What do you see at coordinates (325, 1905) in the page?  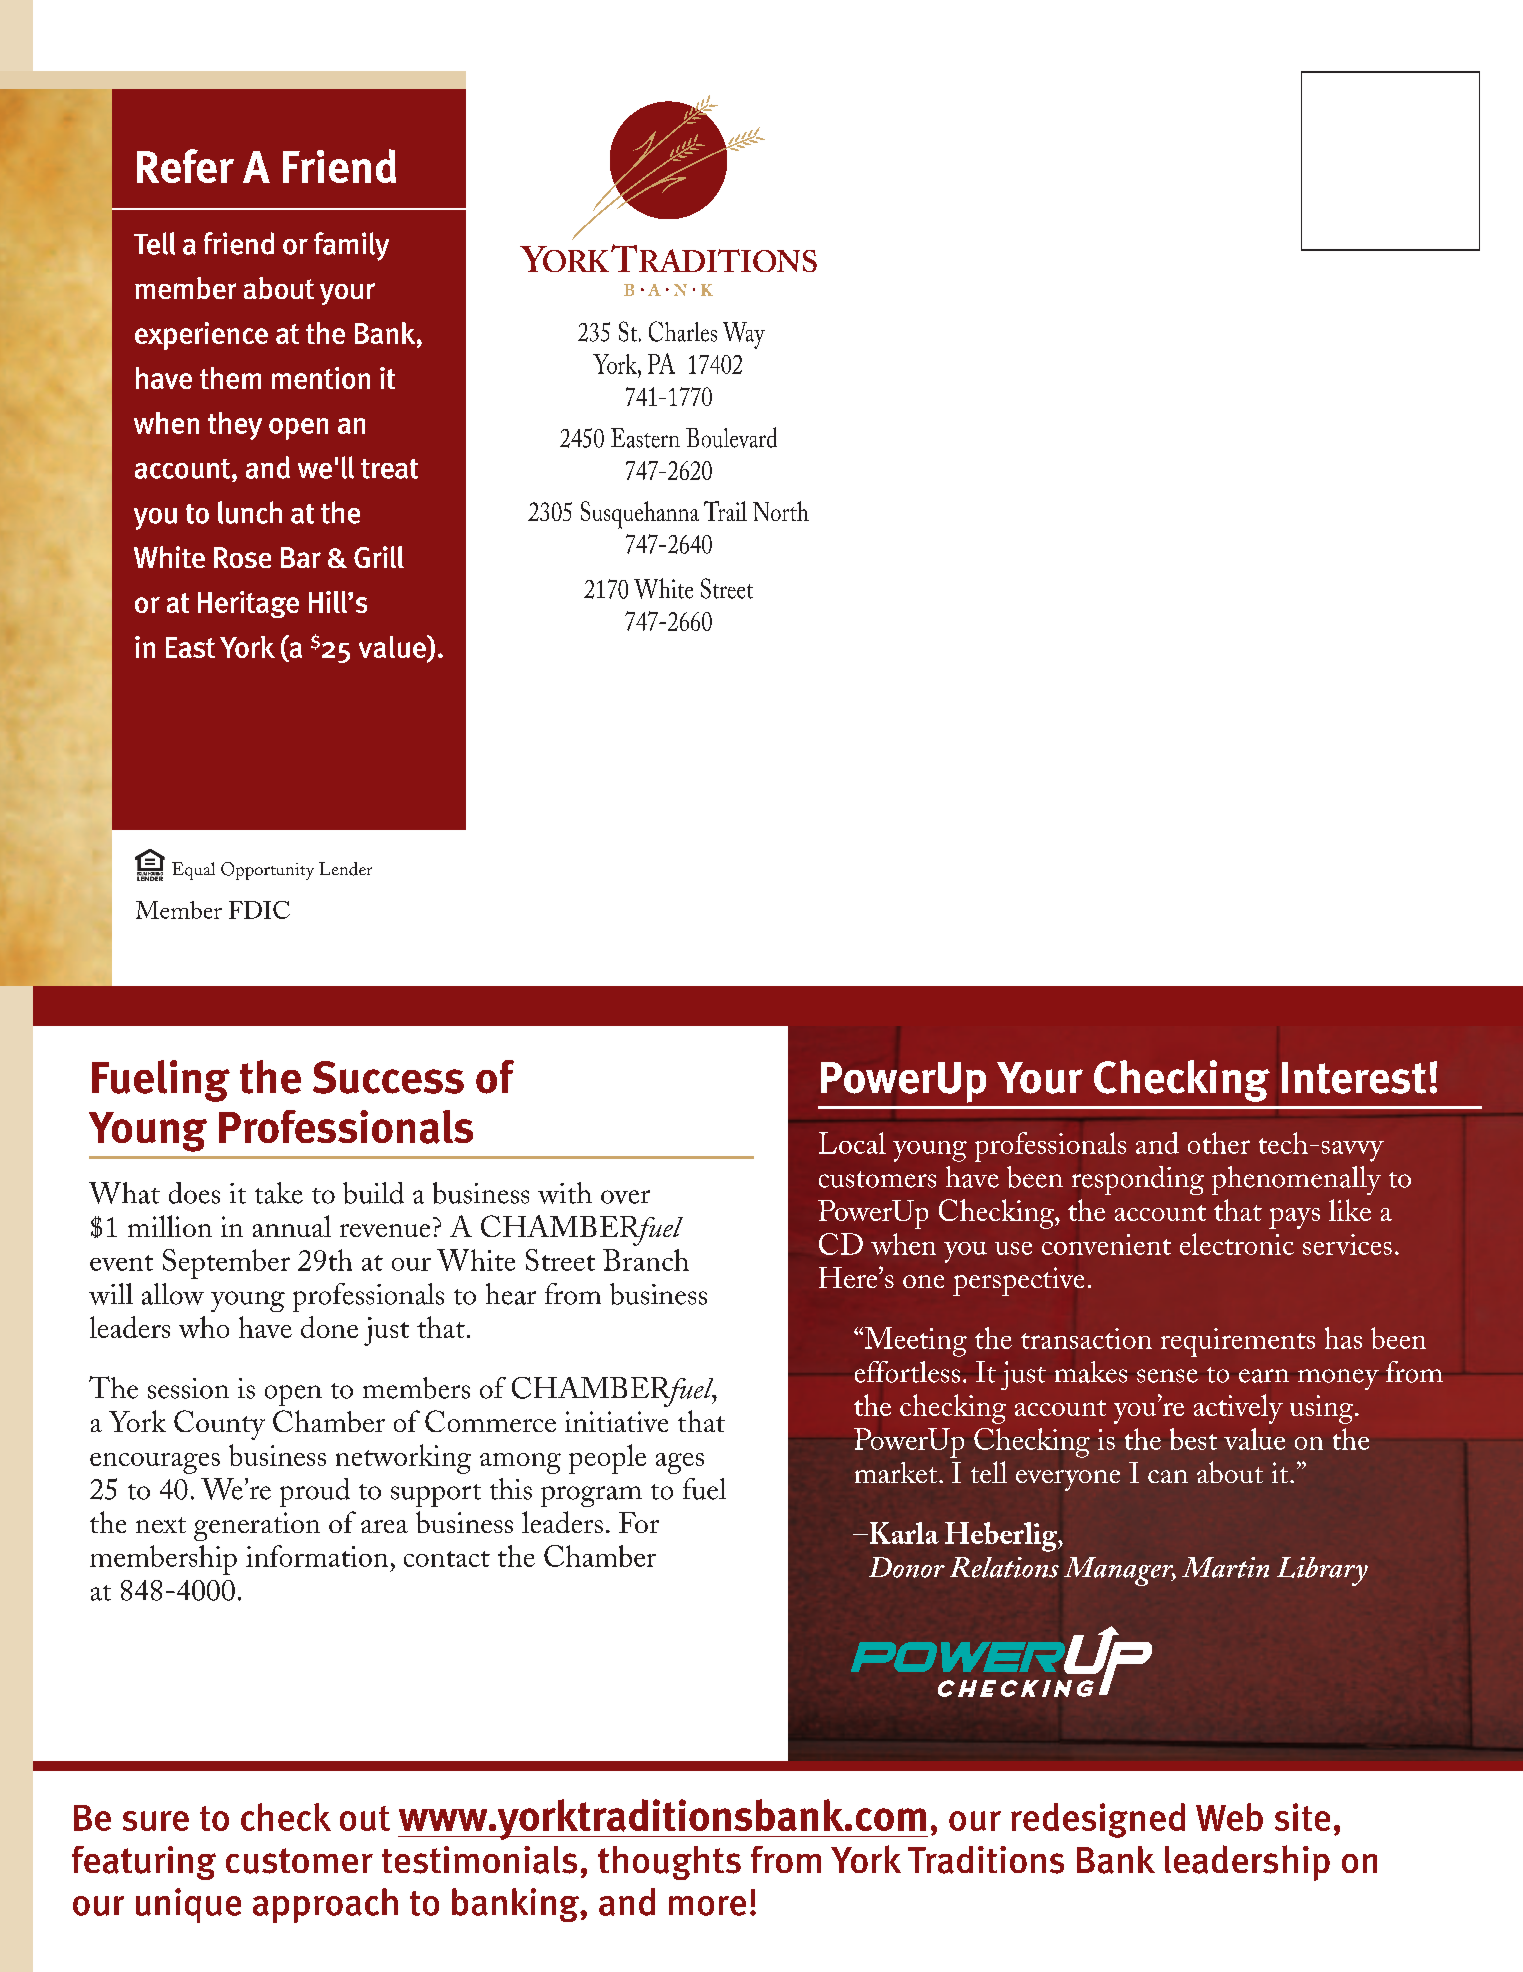 I see `approach` at bounding box center [325, 1905].
